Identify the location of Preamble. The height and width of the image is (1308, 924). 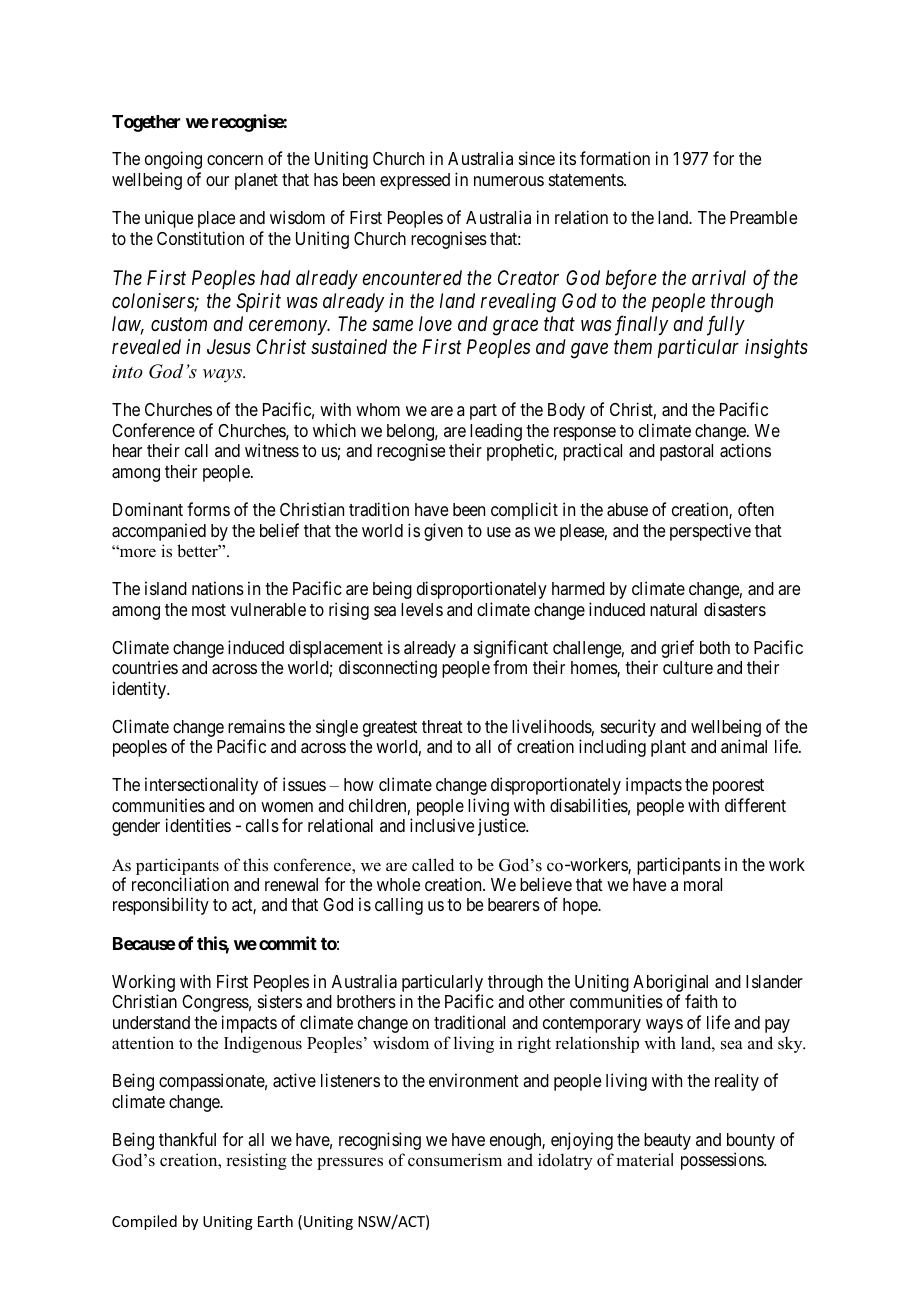
(763, 217).
